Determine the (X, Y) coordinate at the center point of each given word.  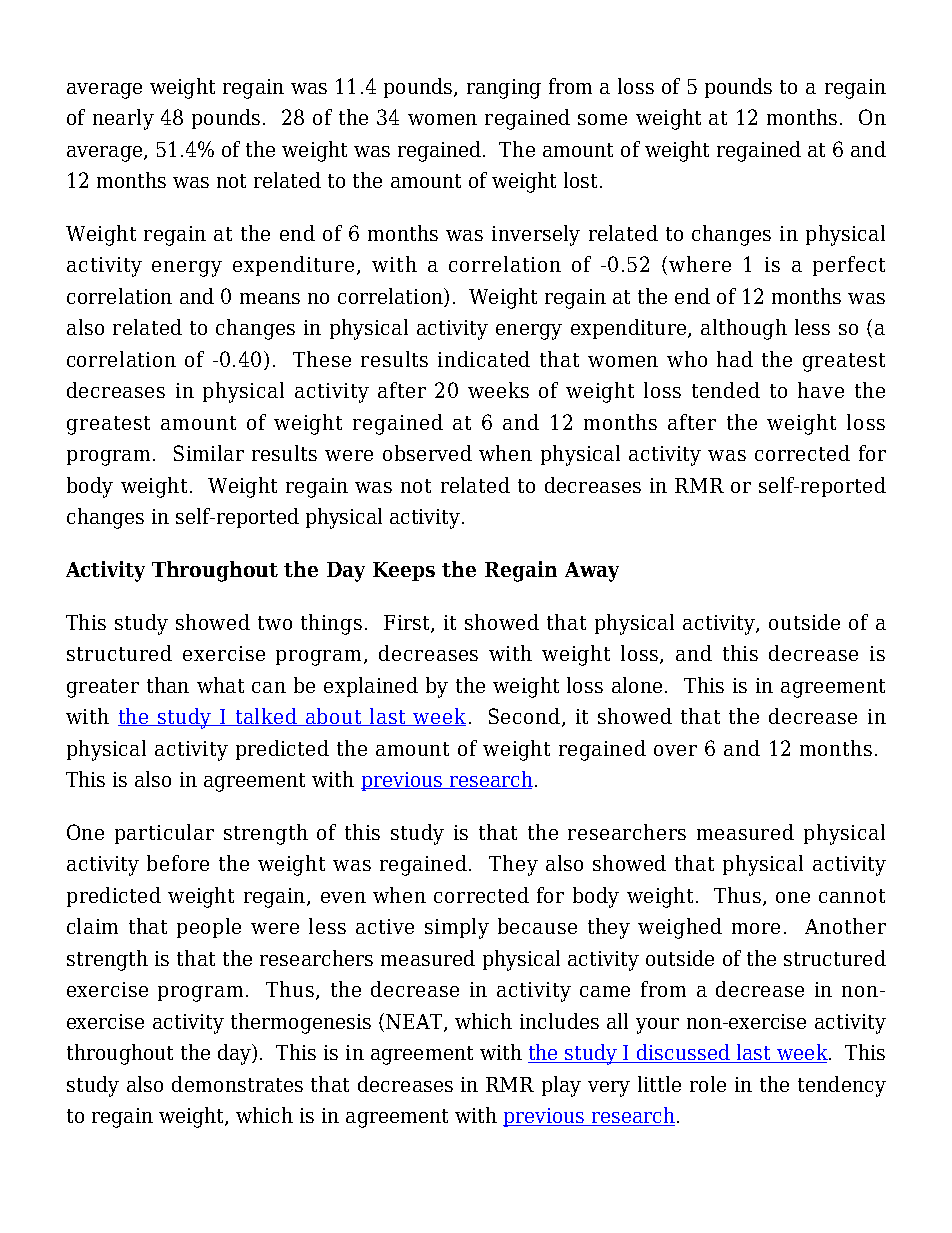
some (602, 119)
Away (592, 572)
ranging (504, 89)
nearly (123, 119)
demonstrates (237, 1084)
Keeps (404, 571)
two (275, 623)
